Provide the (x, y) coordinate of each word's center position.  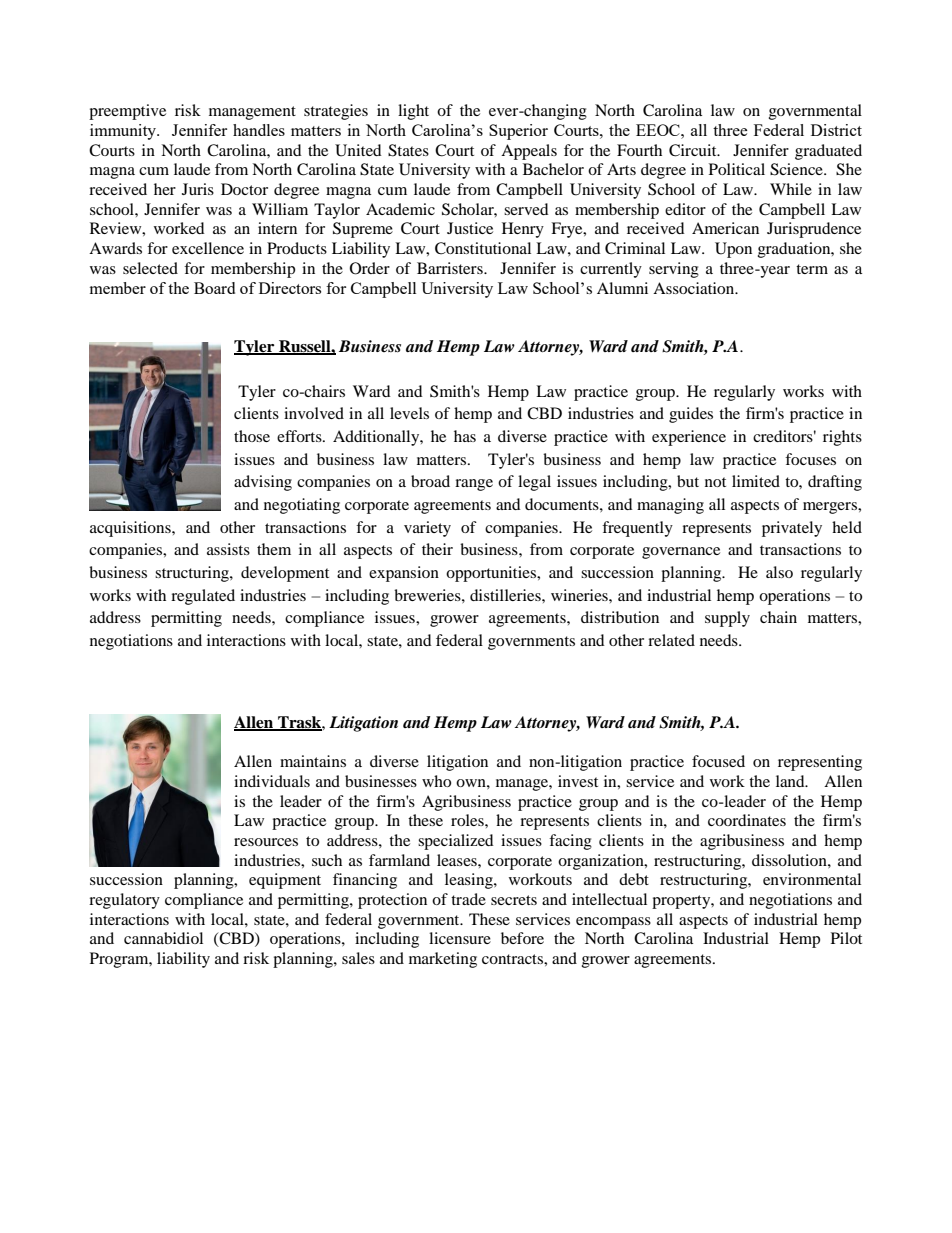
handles (259, 130)
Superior (518, 132)
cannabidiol (163, 938)
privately (792, 529)
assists (228, 549)
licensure (460, 938)
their (437, 549)
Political (737, 169)
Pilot (846, 938)
